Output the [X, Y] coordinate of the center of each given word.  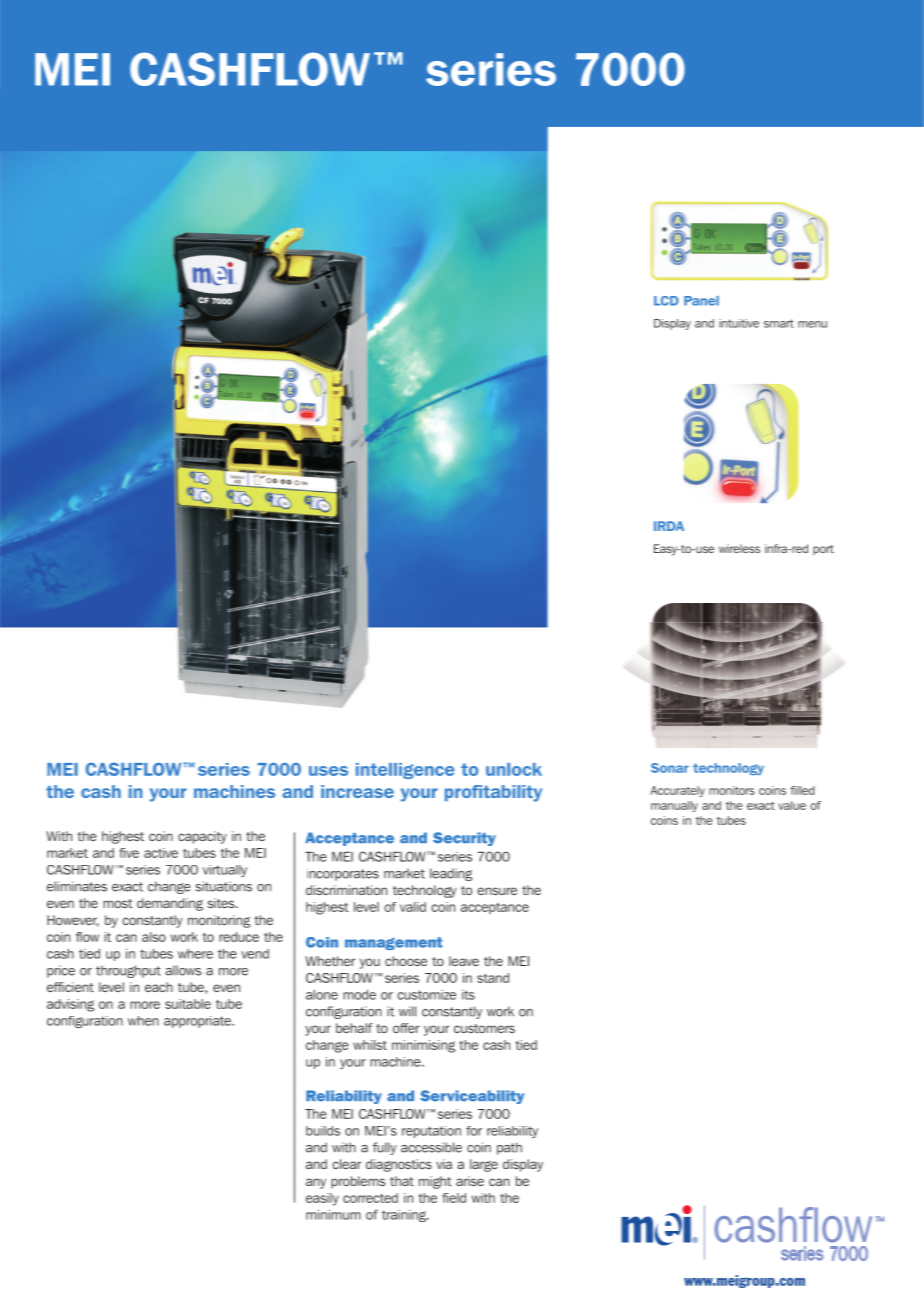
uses [328, 771]
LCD [666, 301]
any [316, 1183]
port [823, 550]
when [143, 1021]
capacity [202, 837]
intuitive [739, 323]
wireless [739, 548]
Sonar [670, 768]
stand [493, 978]
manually [674, 806]
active [161, 853]
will [407, 1011]
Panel [701, 301]
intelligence [405, 771]
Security [464, 839]
